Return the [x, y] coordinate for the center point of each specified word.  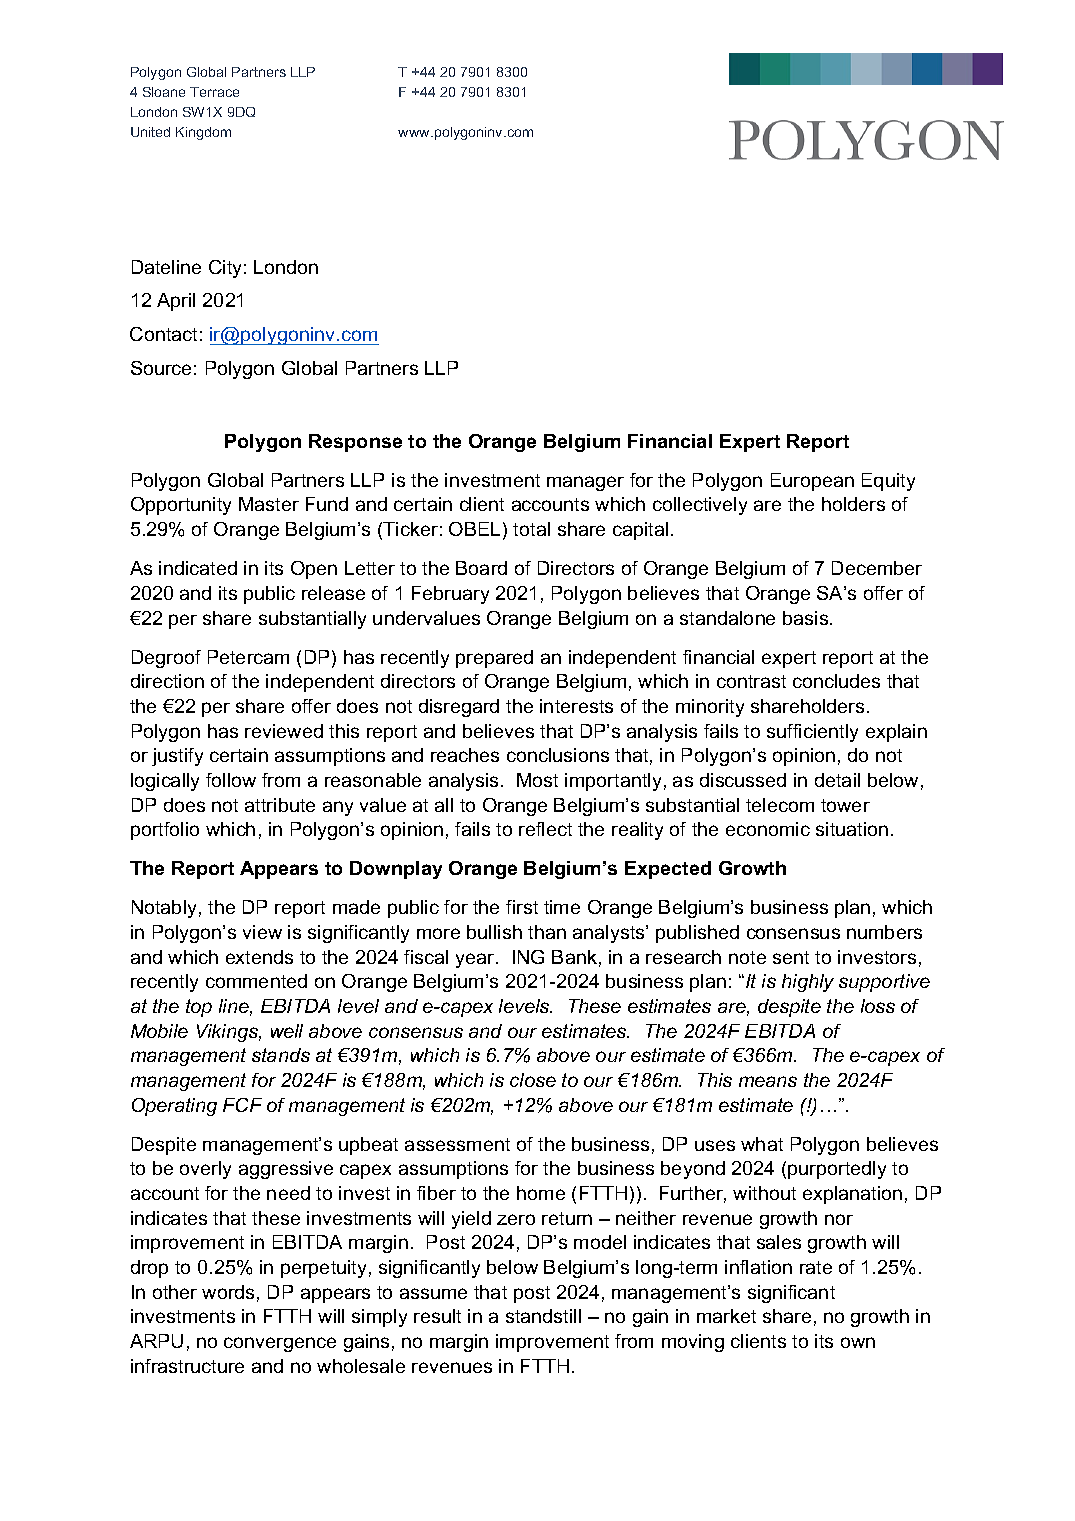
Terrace [214, 92]
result [437, 1316]
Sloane [164, 92]
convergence [280, 1344]
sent [791, 957]
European [812, 482]
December [877, 568]
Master [269, 504]
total [531, 529]
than [547, 932]
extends [259, 957]
